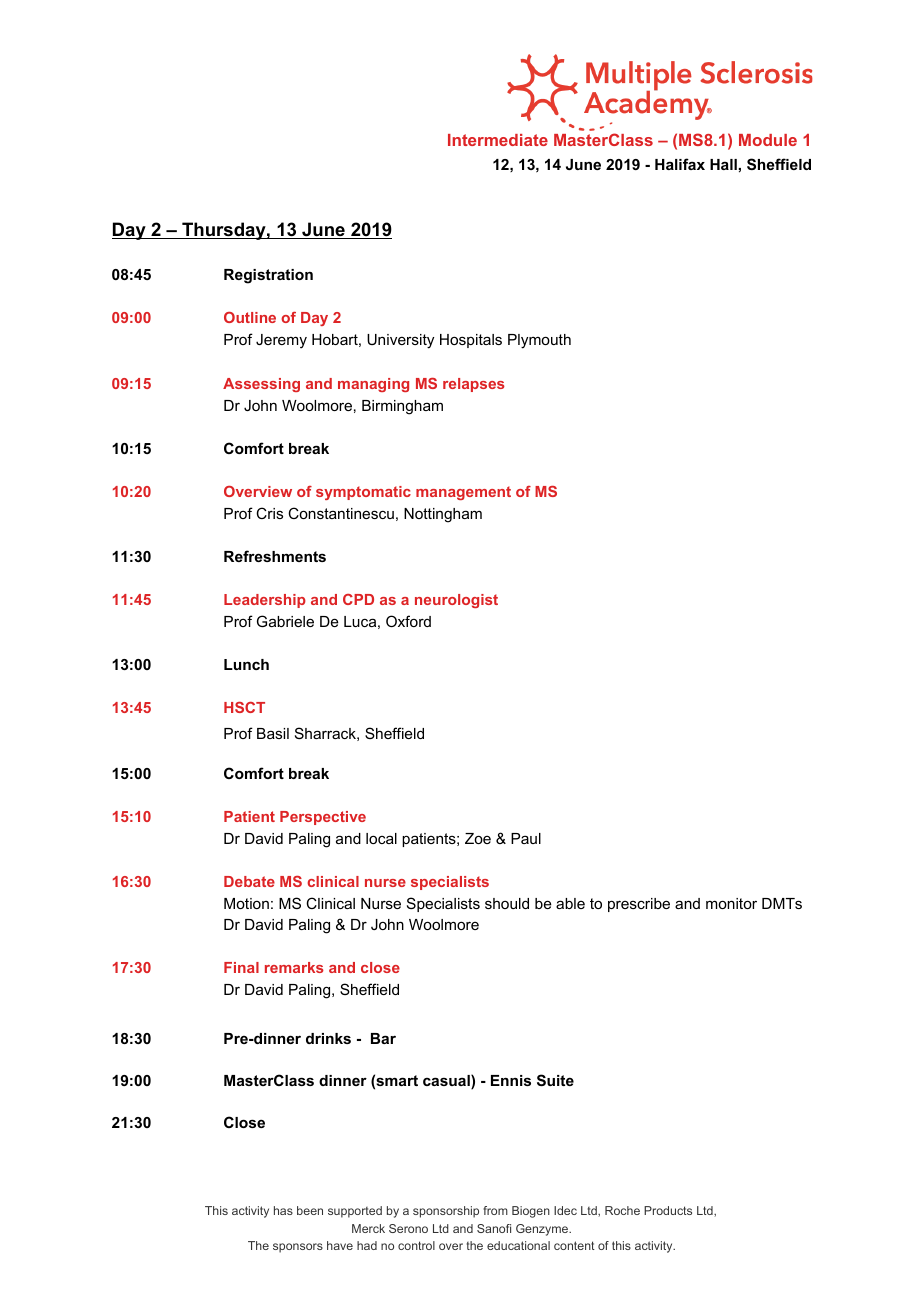 This screenshot has height=1308, width=924. Describe the element at coordinates (723, 164) in the screenshot. I see `Hall` at that location.
